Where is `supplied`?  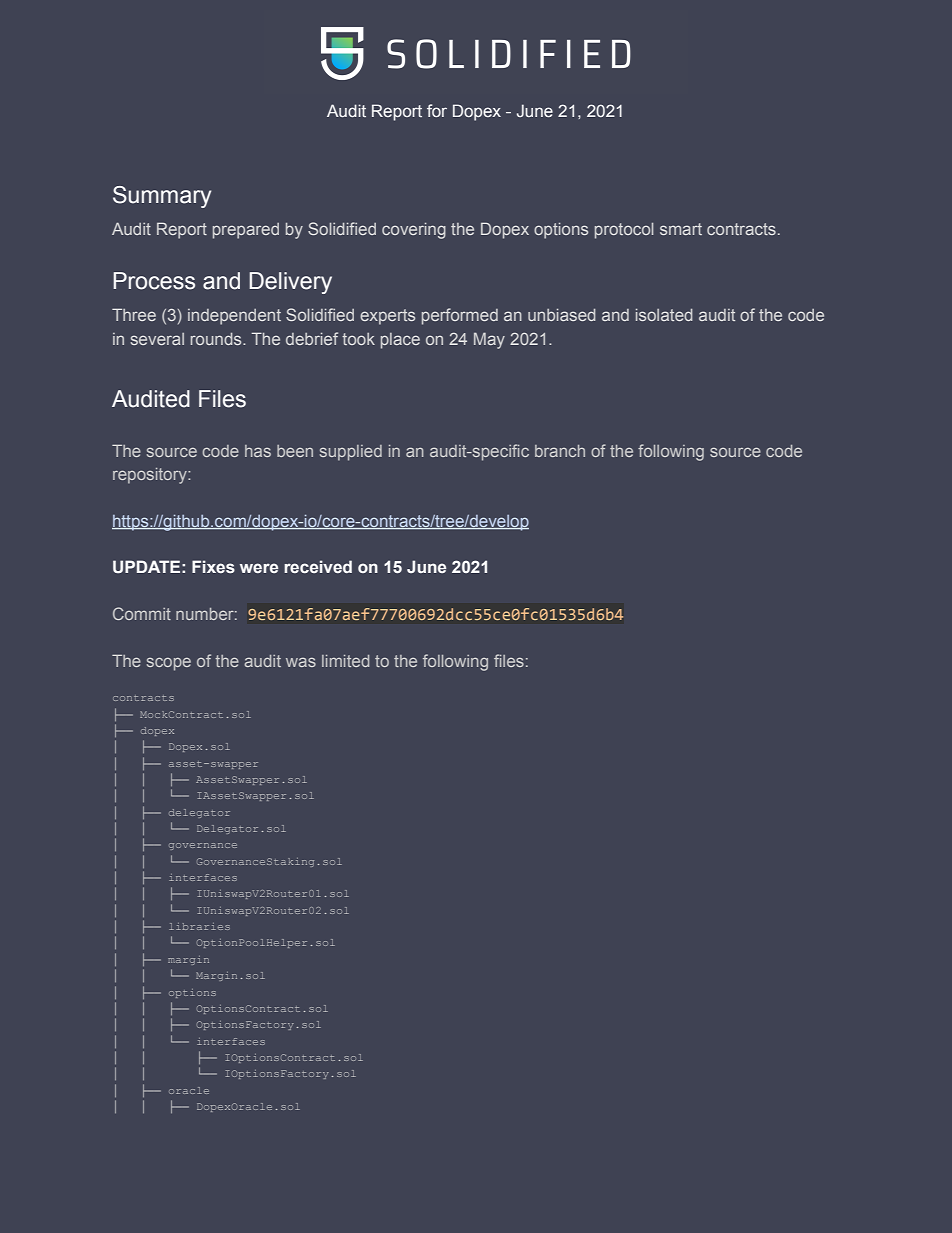 supplied is located at coordinates (351, 453).
